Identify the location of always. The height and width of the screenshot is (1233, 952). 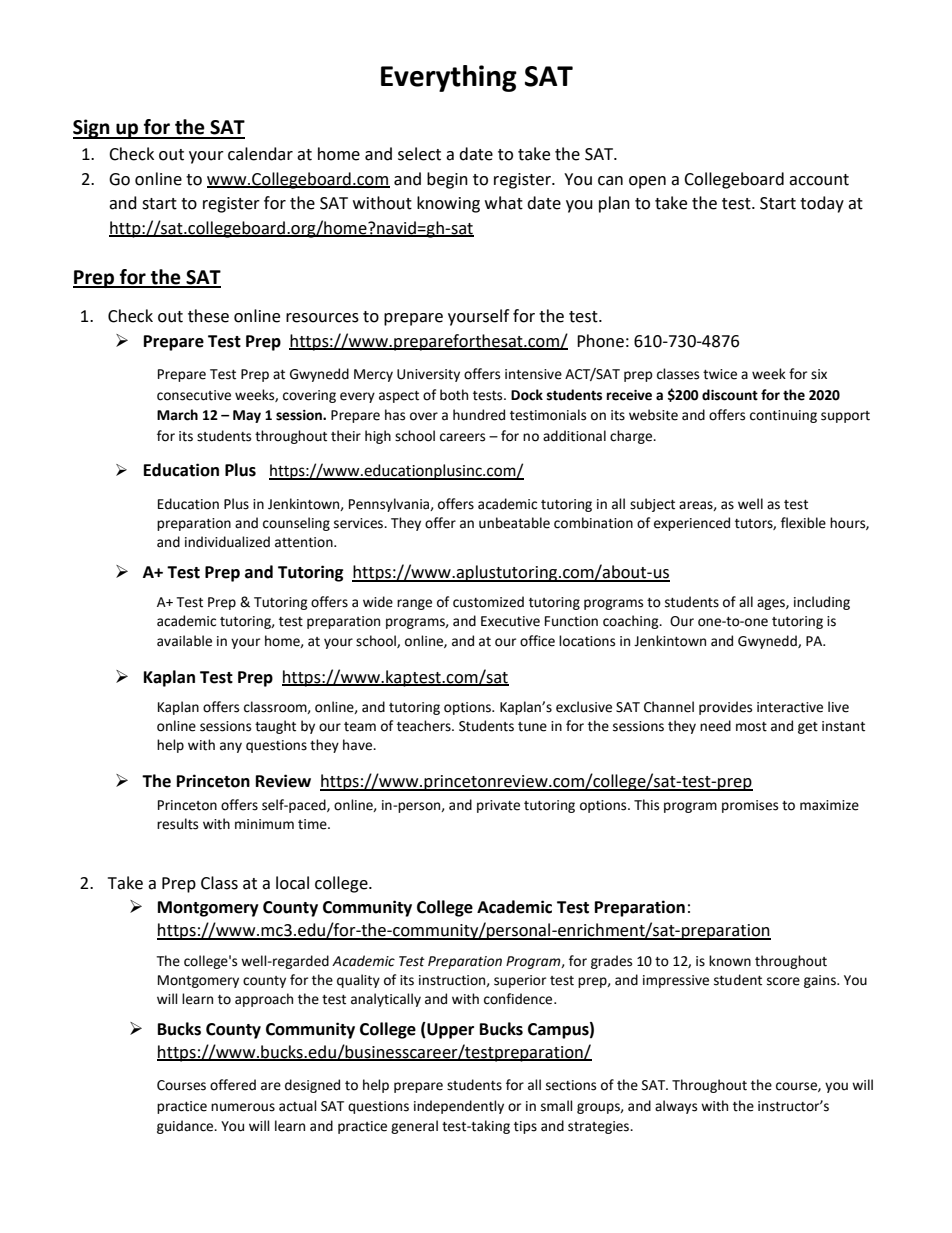
(676, 1107).
